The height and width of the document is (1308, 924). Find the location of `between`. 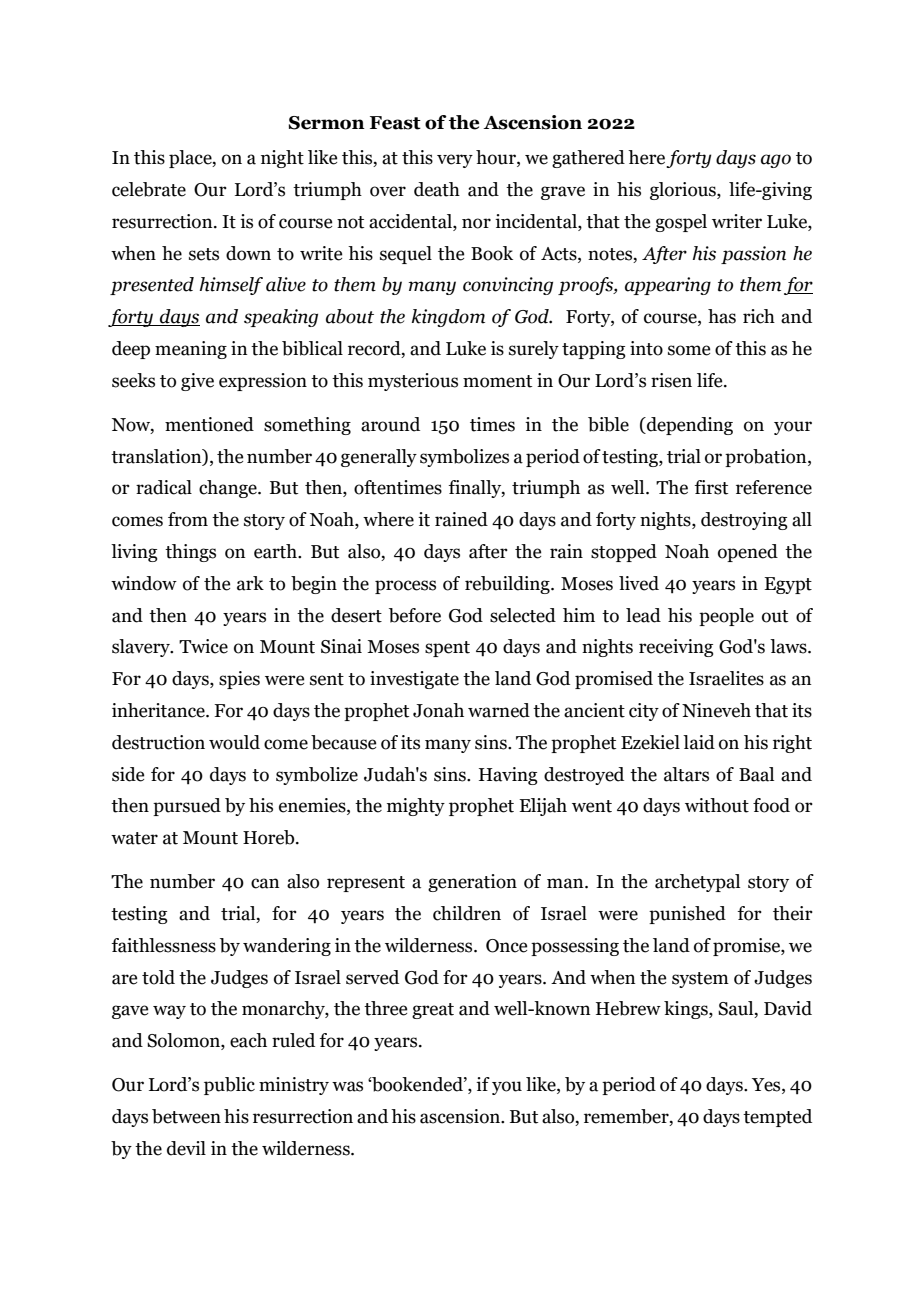

between is located at coordinates (186, 1116).
